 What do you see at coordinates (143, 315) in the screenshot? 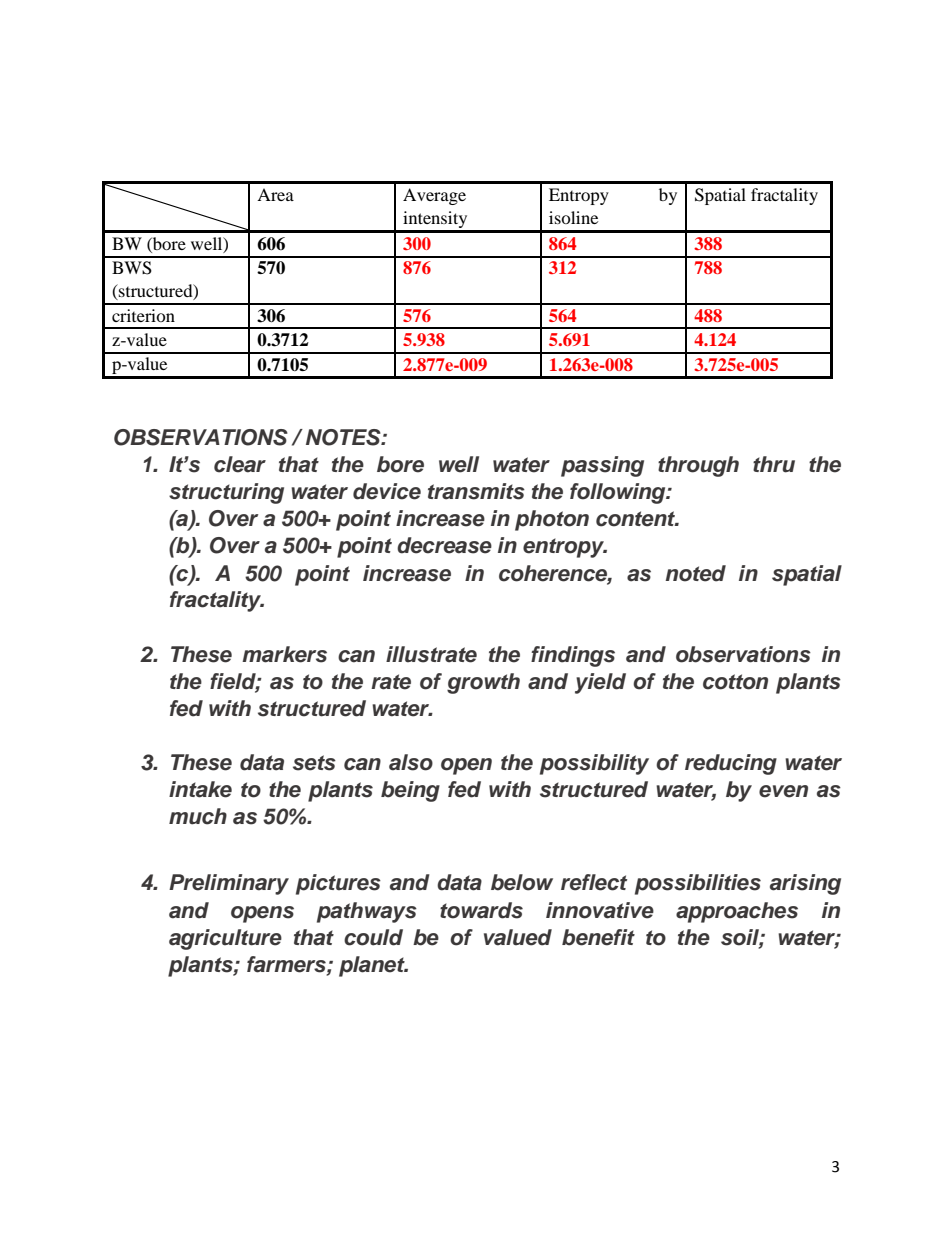
I see `criterion` at bounding box center [143, 315].
